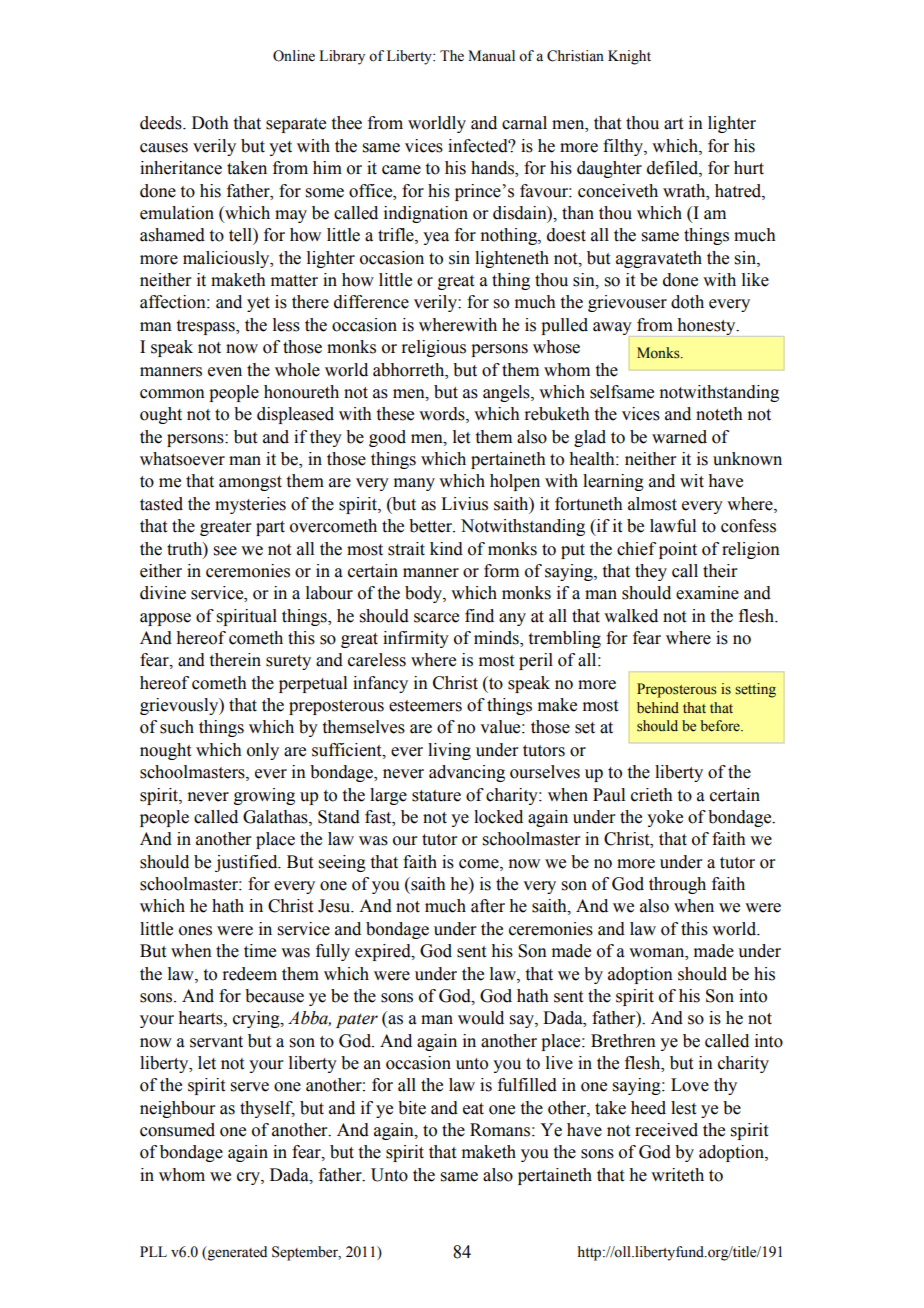 The image size is (924, 1308). I want to click on surety, so click(288, 662).
